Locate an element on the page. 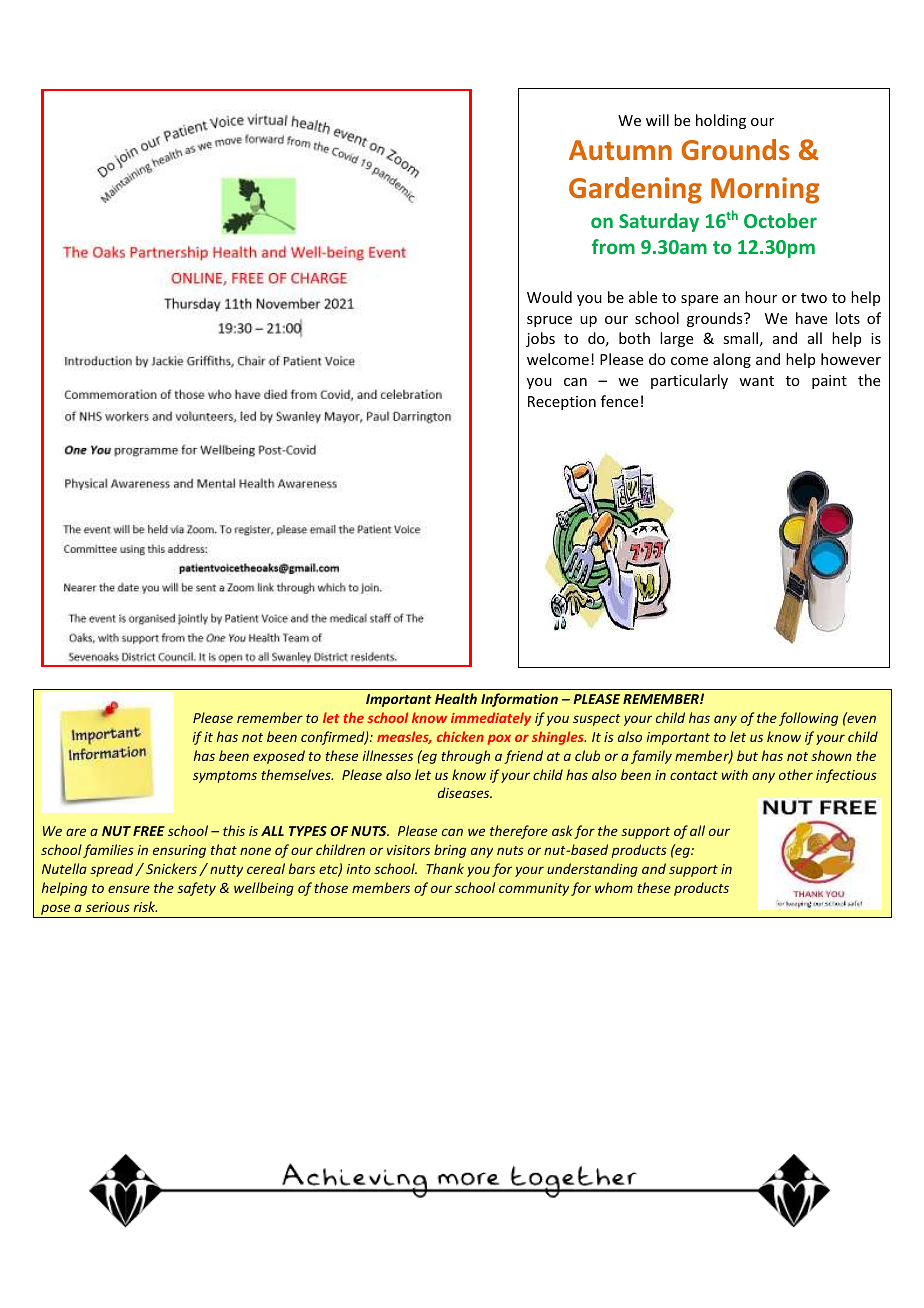 The height and width of the document is (1308, 924). have is located at coordinates (811, 318).
